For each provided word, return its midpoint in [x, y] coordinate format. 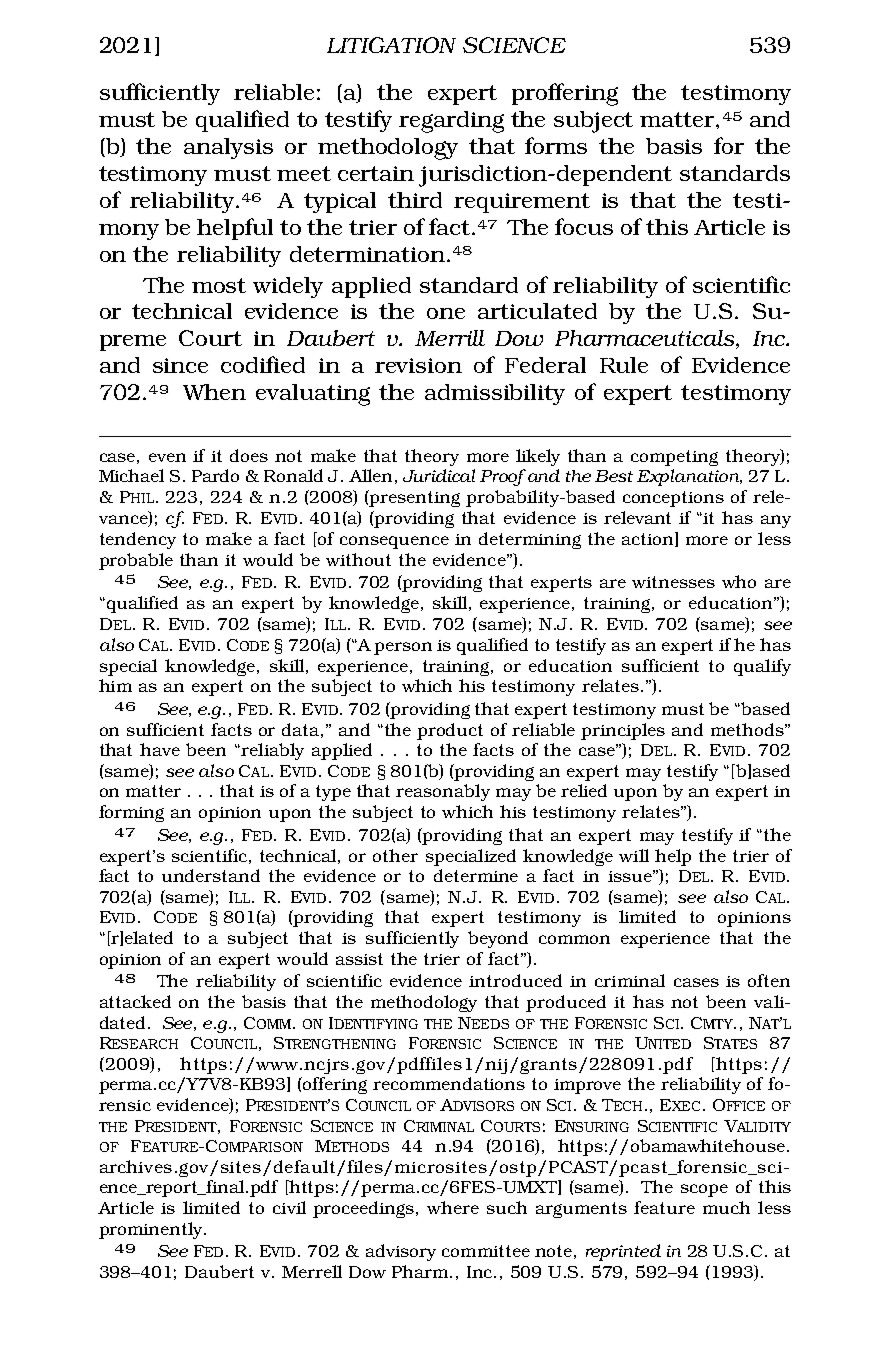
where [453, 1207]
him [115, 685]
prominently [152, 1230]
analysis [228, 148]
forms [556, 145]
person [403, 648]
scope [704, 1190]
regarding [451, 122]
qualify [762, 667]
